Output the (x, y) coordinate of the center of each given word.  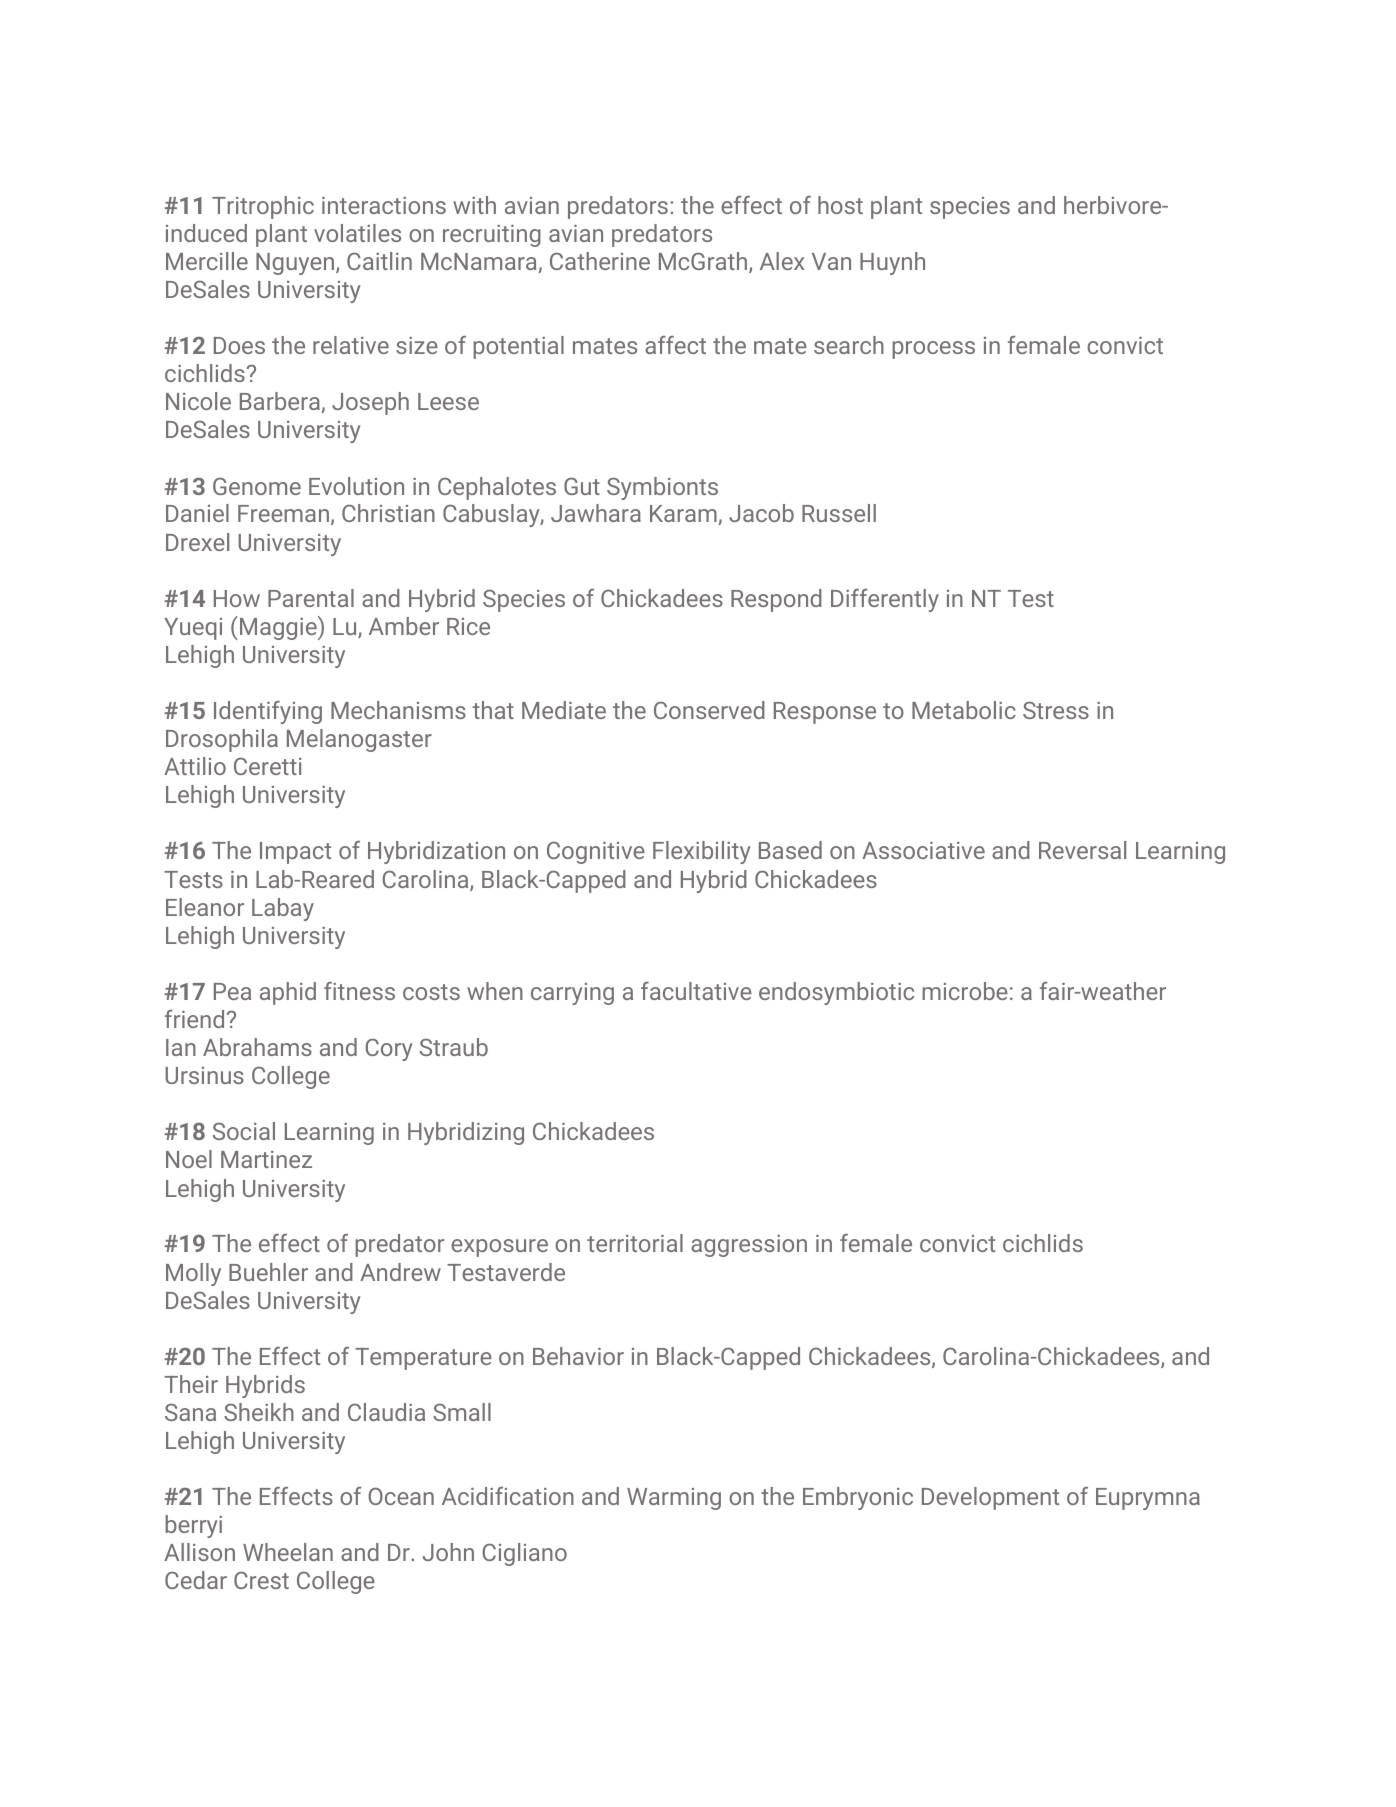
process (933, 350)
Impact (295, 853)
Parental (311, 598)
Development (990, 1498)
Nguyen (295, 264)
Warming (674, 1499)
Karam (684, 515)
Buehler (268, 1272)
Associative (923, 850)
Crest (261, 1580)
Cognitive (596, 852)
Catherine (600, 261)
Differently (885, 600)
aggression (749, 1246)
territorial (635, 1243)
